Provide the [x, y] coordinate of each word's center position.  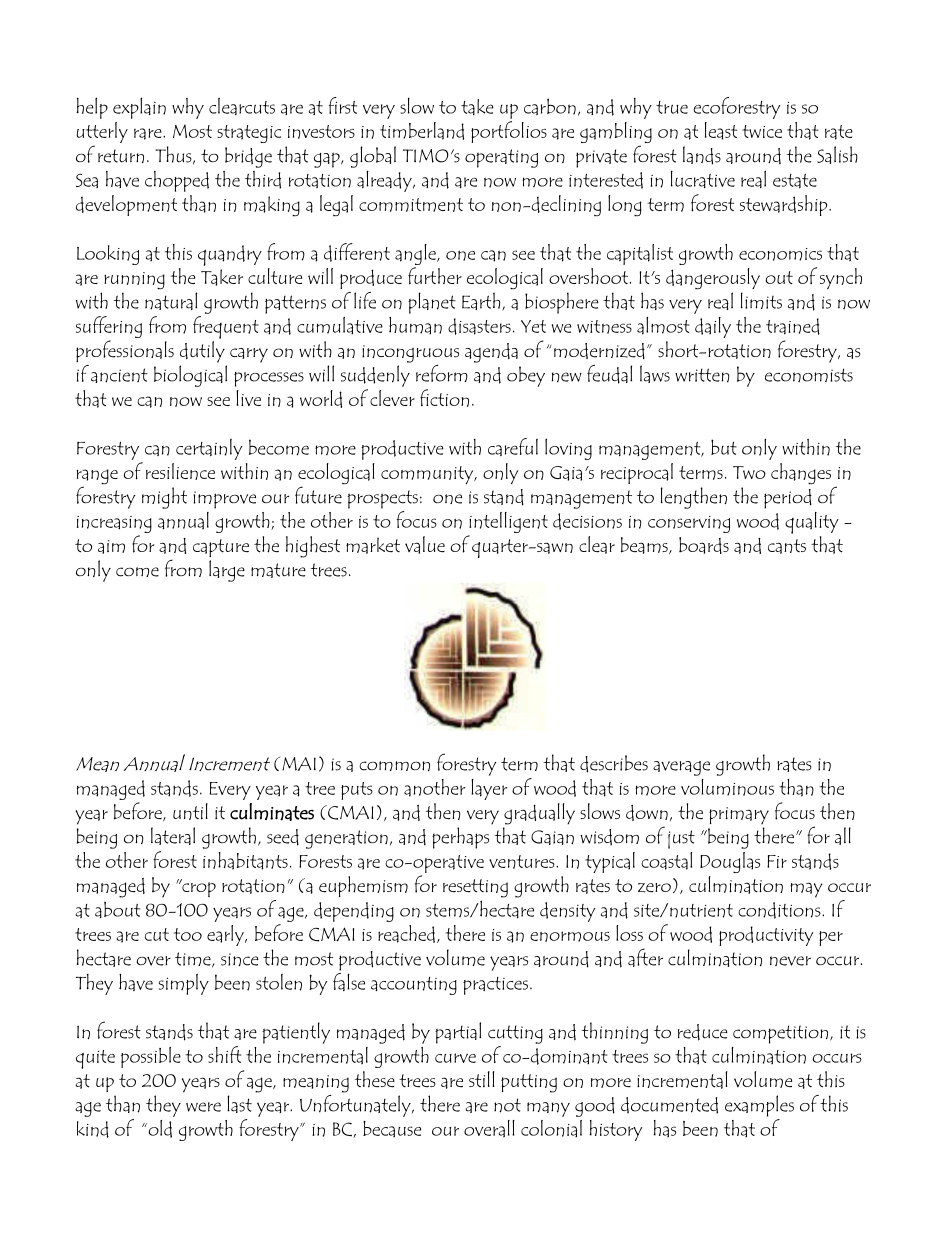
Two [749, 472]
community [428, 475]
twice [762, 131]
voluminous [727, 787]
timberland [422, 131]
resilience [180, 471]
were [203, 1107]
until [190, 811]
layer [489, 789]
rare [149, 134]
